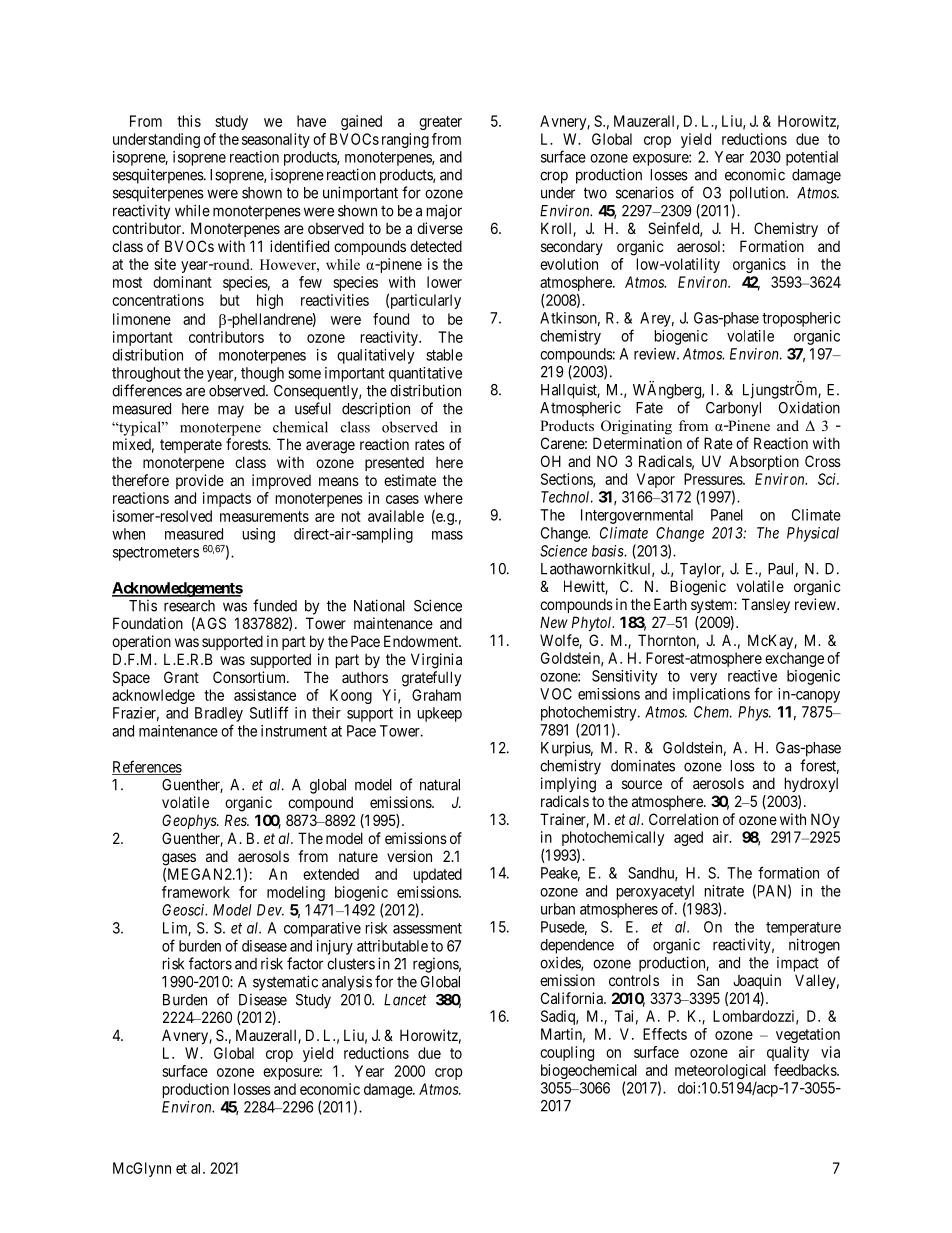 The image size is (952, 1233). Describe the element at coordinates (567, 1053) in the screenshot. I see `coupling` at that location.
